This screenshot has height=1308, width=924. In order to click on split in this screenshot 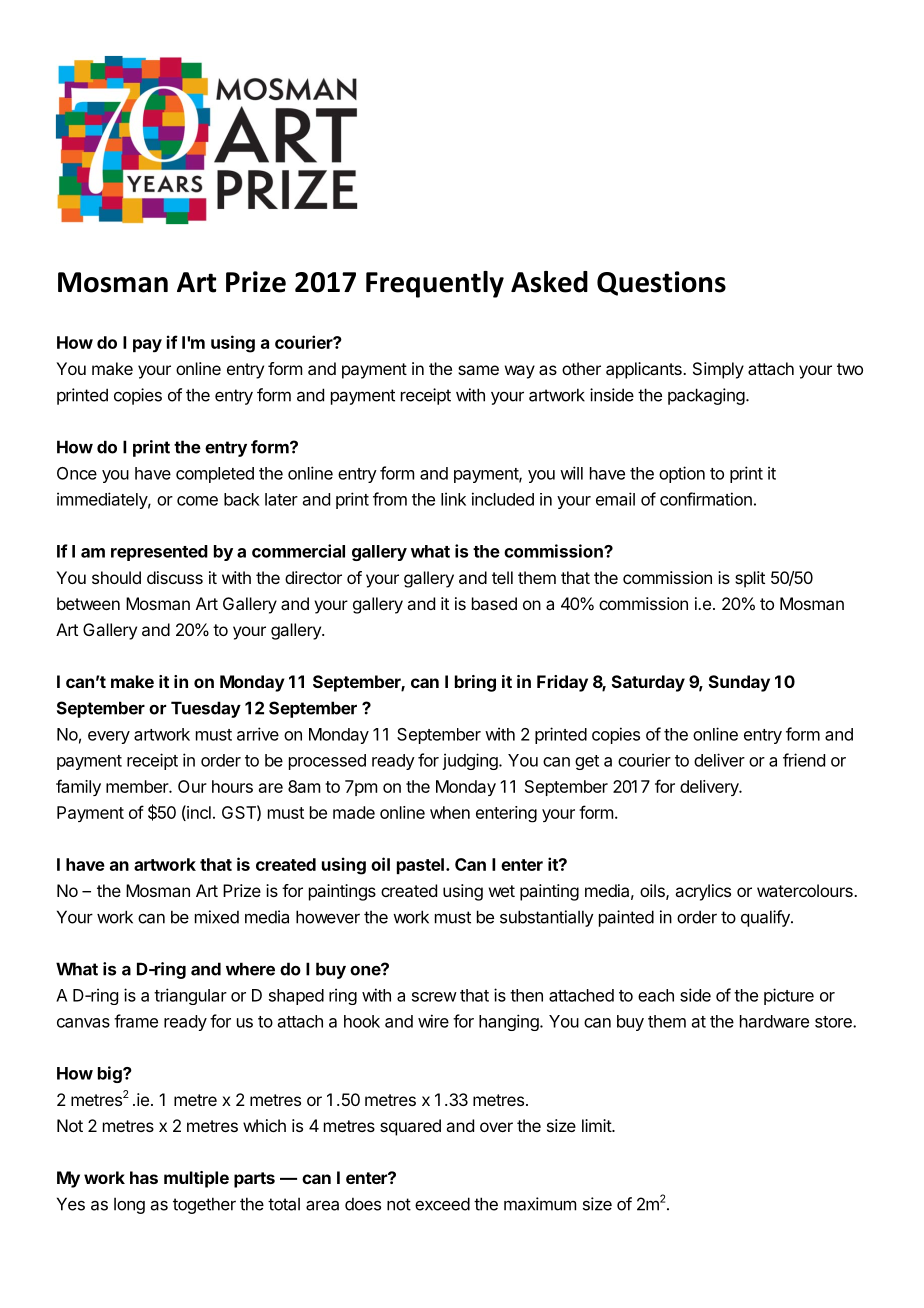, I will do `click(750, 579)`.
